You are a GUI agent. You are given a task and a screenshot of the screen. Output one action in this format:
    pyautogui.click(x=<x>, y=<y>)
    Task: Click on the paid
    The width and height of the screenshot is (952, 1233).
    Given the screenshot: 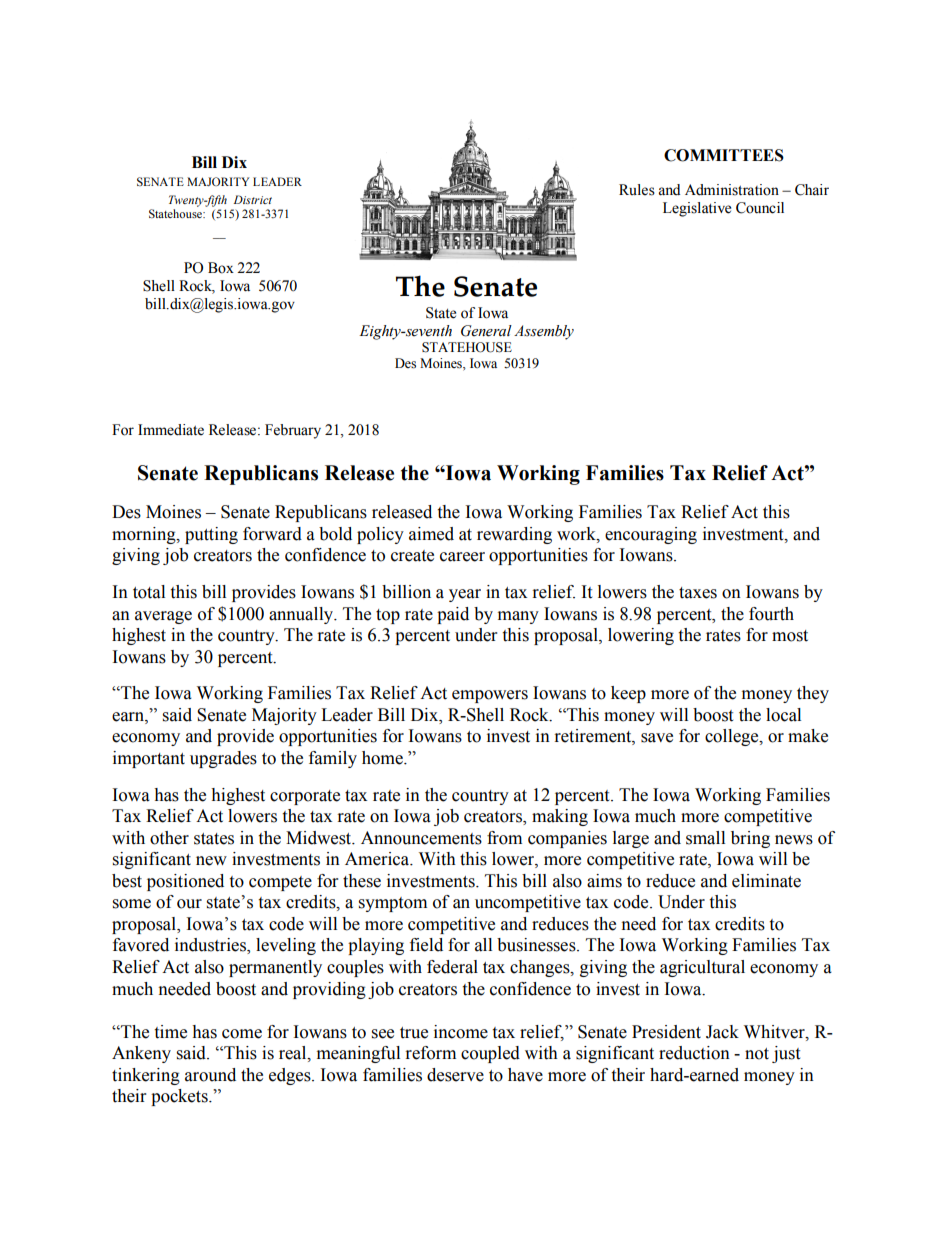 What is the action you would take?
    pyautogui.click(x=453, y=615)
